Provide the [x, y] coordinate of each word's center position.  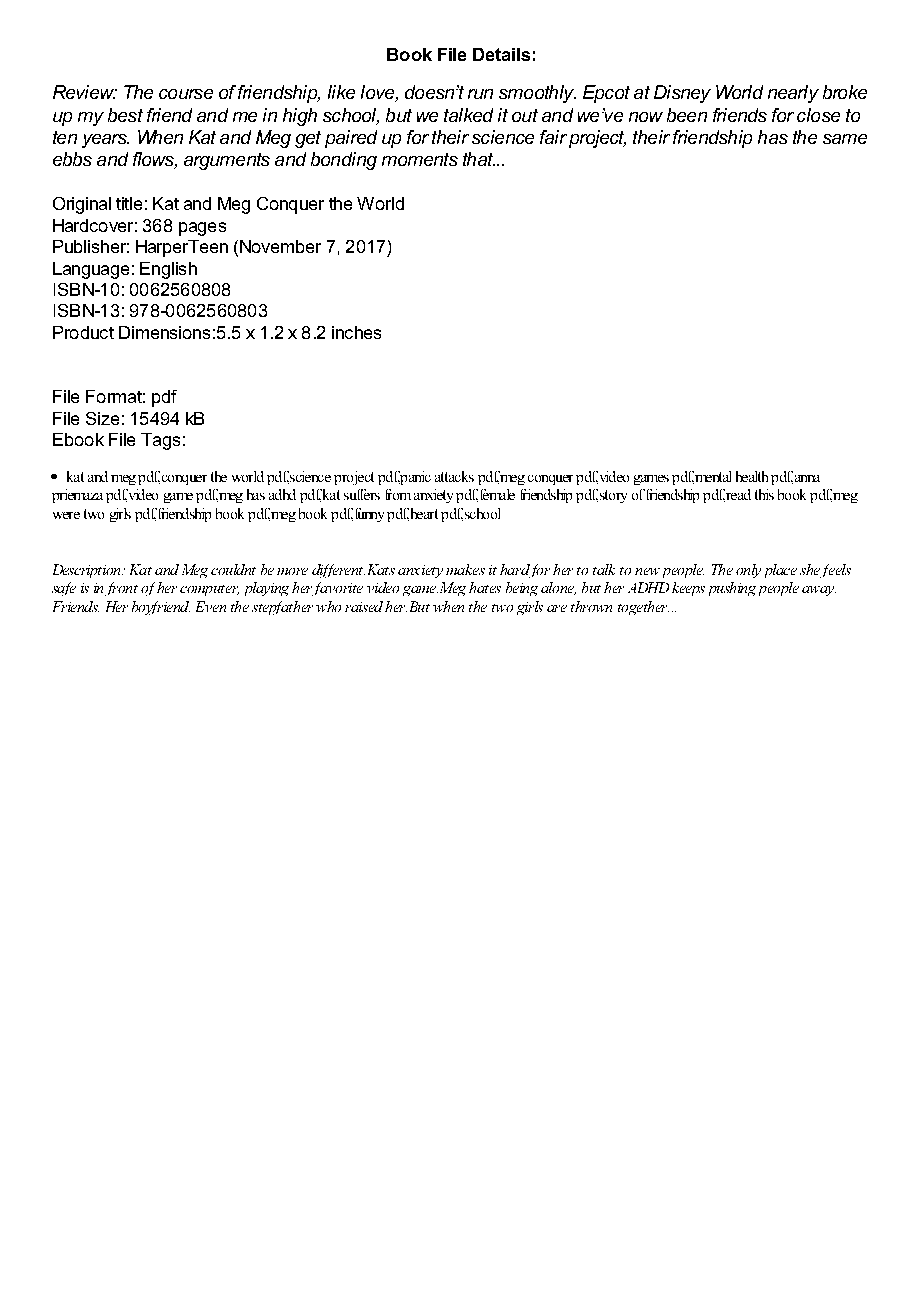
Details [501, 54]
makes [465, 569]
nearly [793, 94]
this [764, 494]
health [752, 476]
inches [356, 332]
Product [83, 332]
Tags [160, 441]
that [479, 159]
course [186, 94]
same [845, 139]
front [121, 589]
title [129, 203]
